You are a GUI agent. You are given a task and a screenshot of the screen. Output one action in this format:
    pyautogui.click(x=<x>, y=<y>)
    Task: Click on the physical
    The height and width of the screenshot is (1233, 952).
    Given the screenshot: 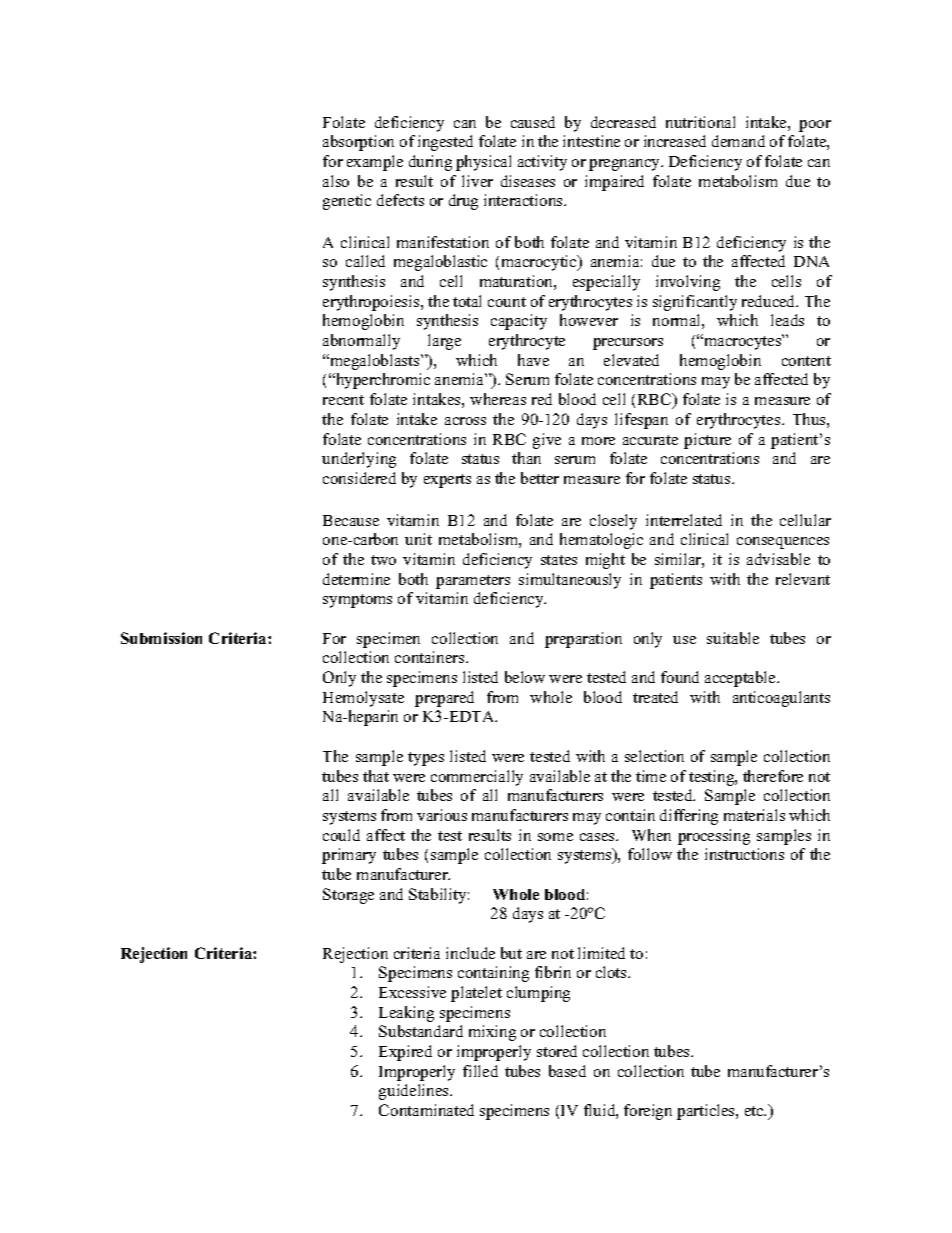 What is the action you would take?
    pyautogui.click(x=483, y=163)
